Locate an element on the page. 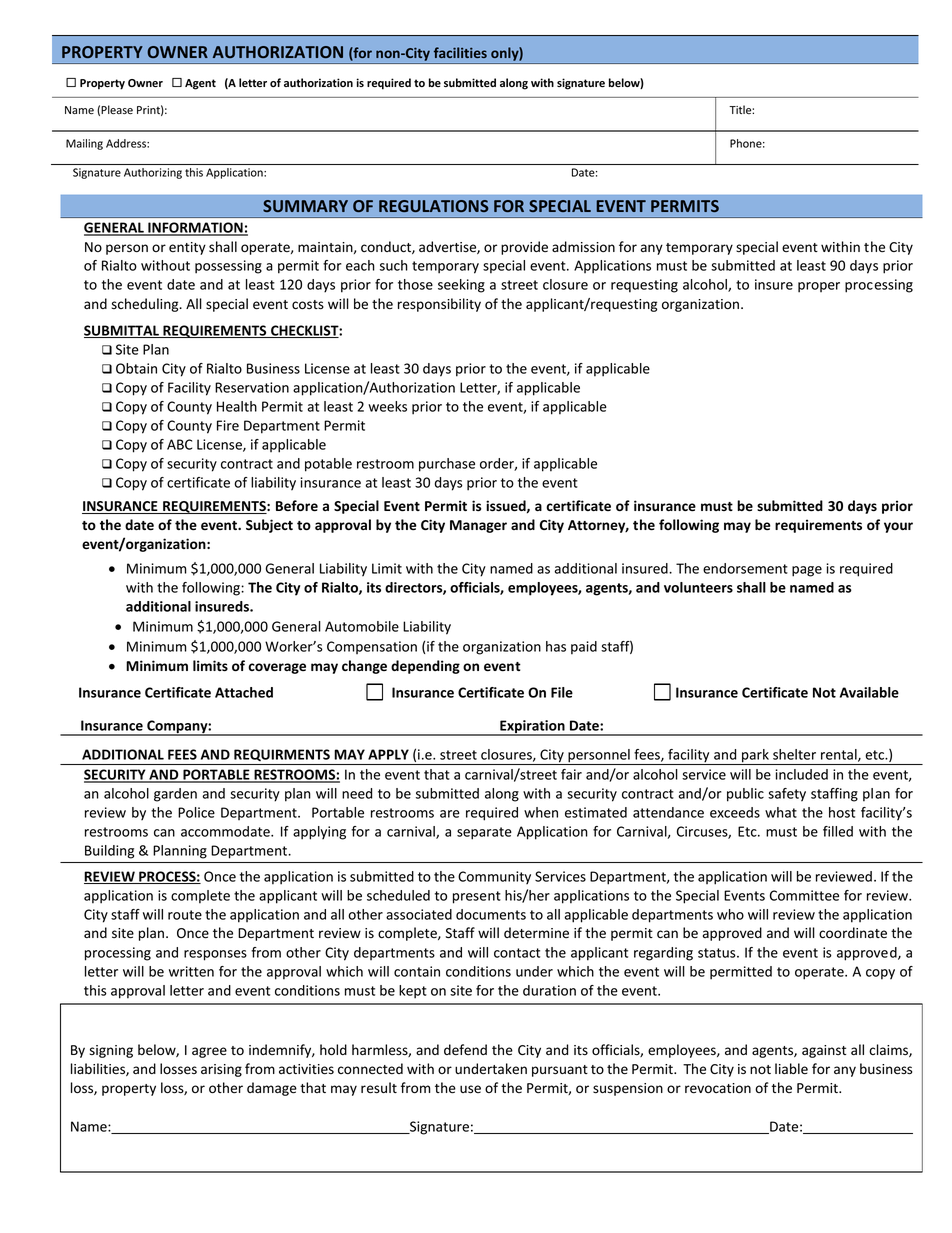 The width and height of the document is (952, 1233). Attached is located at coordinates (244, 692).
